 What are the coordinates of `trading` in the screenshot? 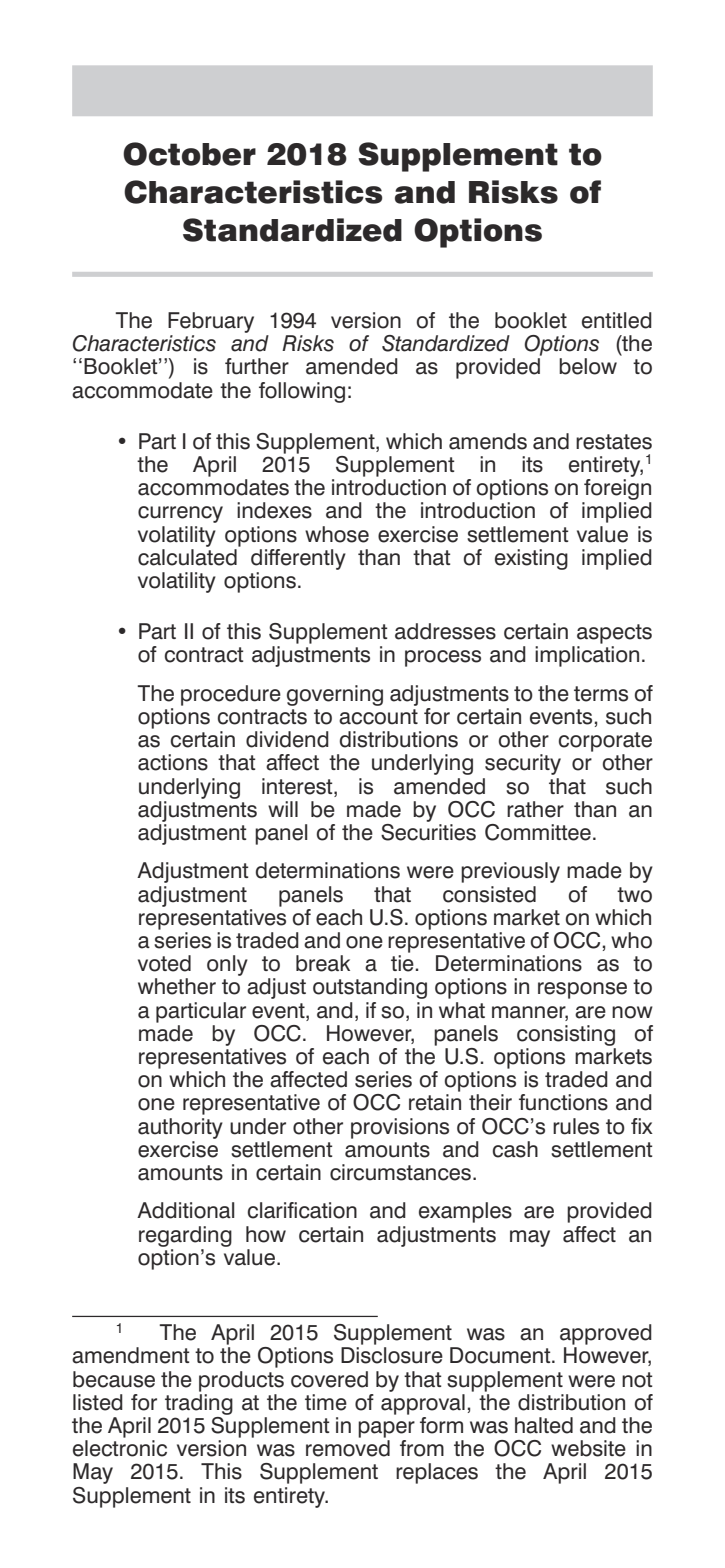 It's located at (199, 1404).
